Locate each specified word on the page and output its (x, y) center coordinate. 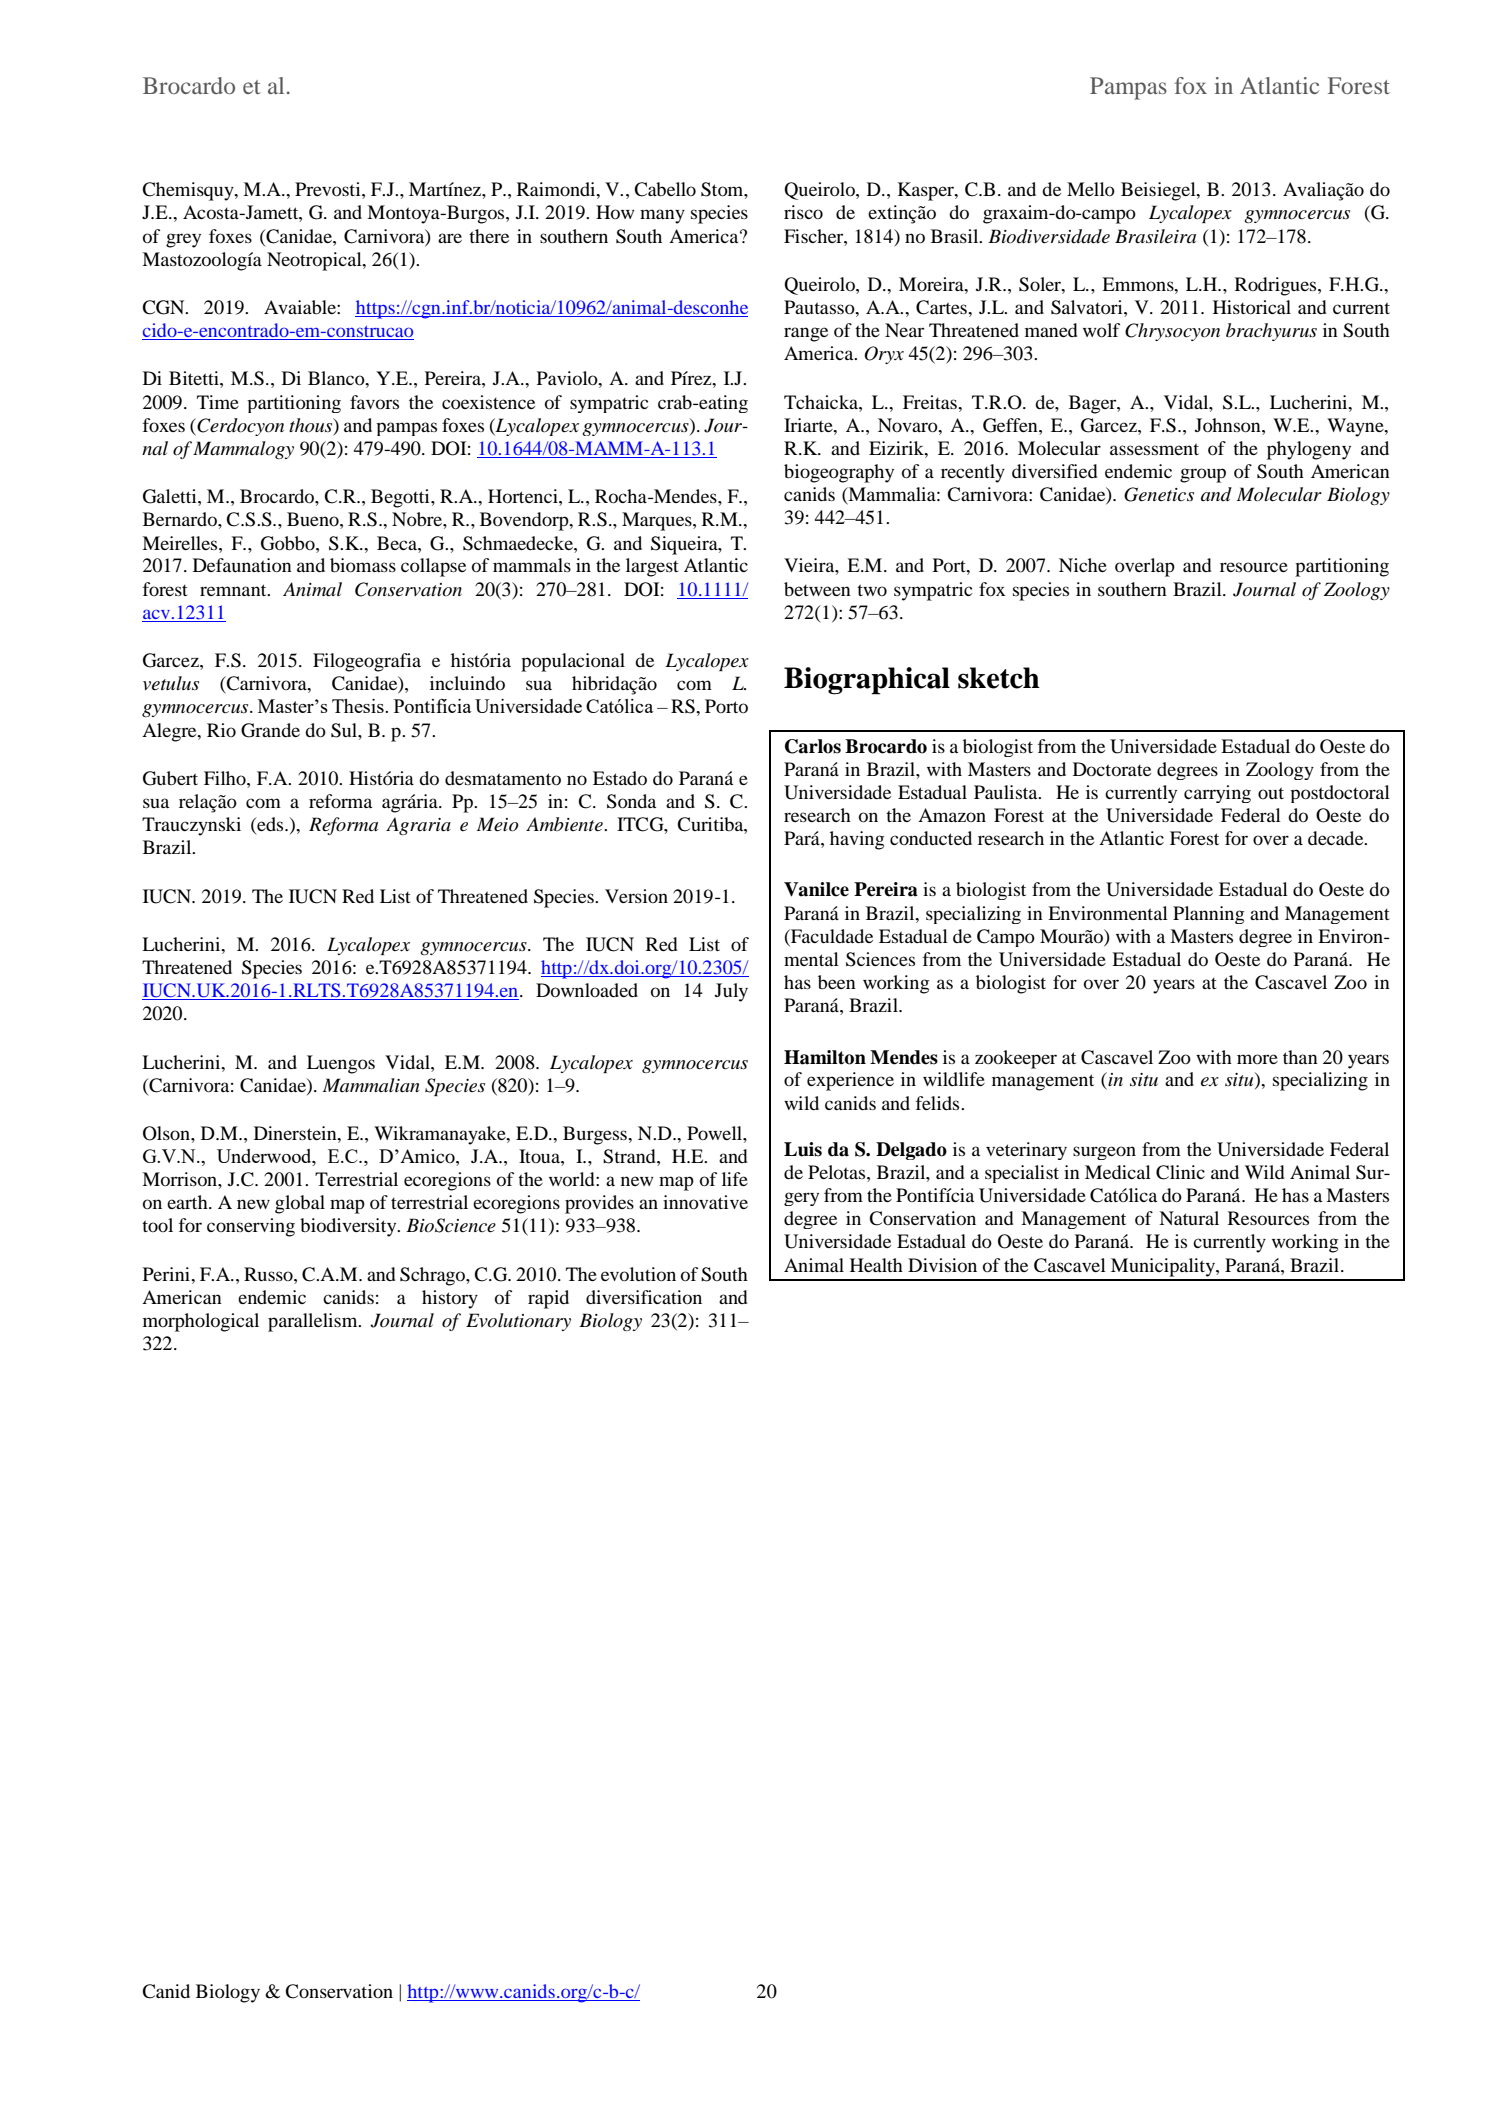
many (662, 216)
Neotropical (315, 261)
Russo (269, 1274)
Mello (1091, 189)
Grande (270, 730)
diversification (644, 1297)
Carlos (813, 746)
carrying (1217, 794)
